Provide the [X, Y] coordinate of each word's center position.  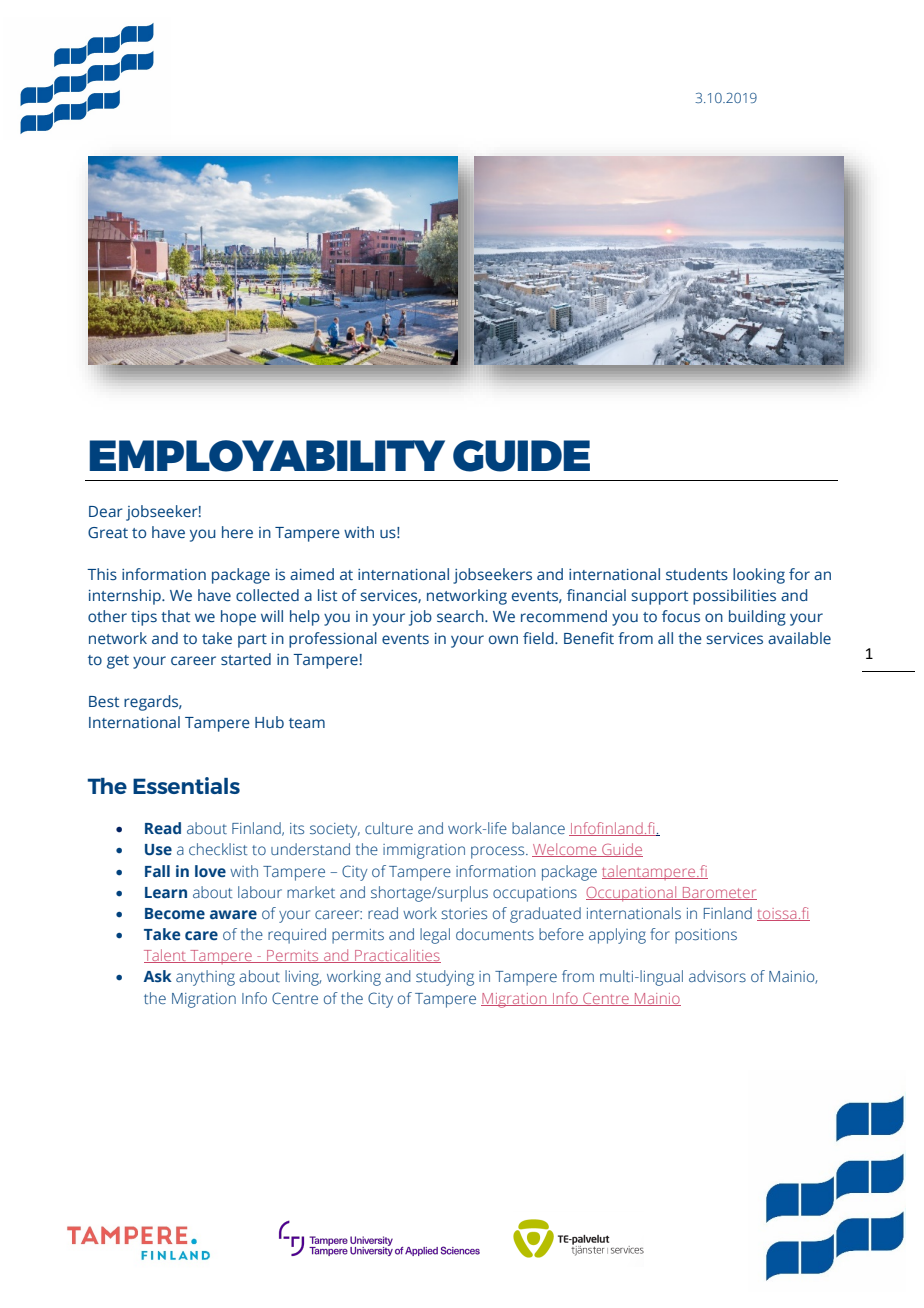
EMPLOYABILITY [267, 456]
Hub [269, 722]
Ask [157, 976]
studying [445, 978]
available [799, 638]
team [307, 723]
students [697, 574]
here [237, 532]
